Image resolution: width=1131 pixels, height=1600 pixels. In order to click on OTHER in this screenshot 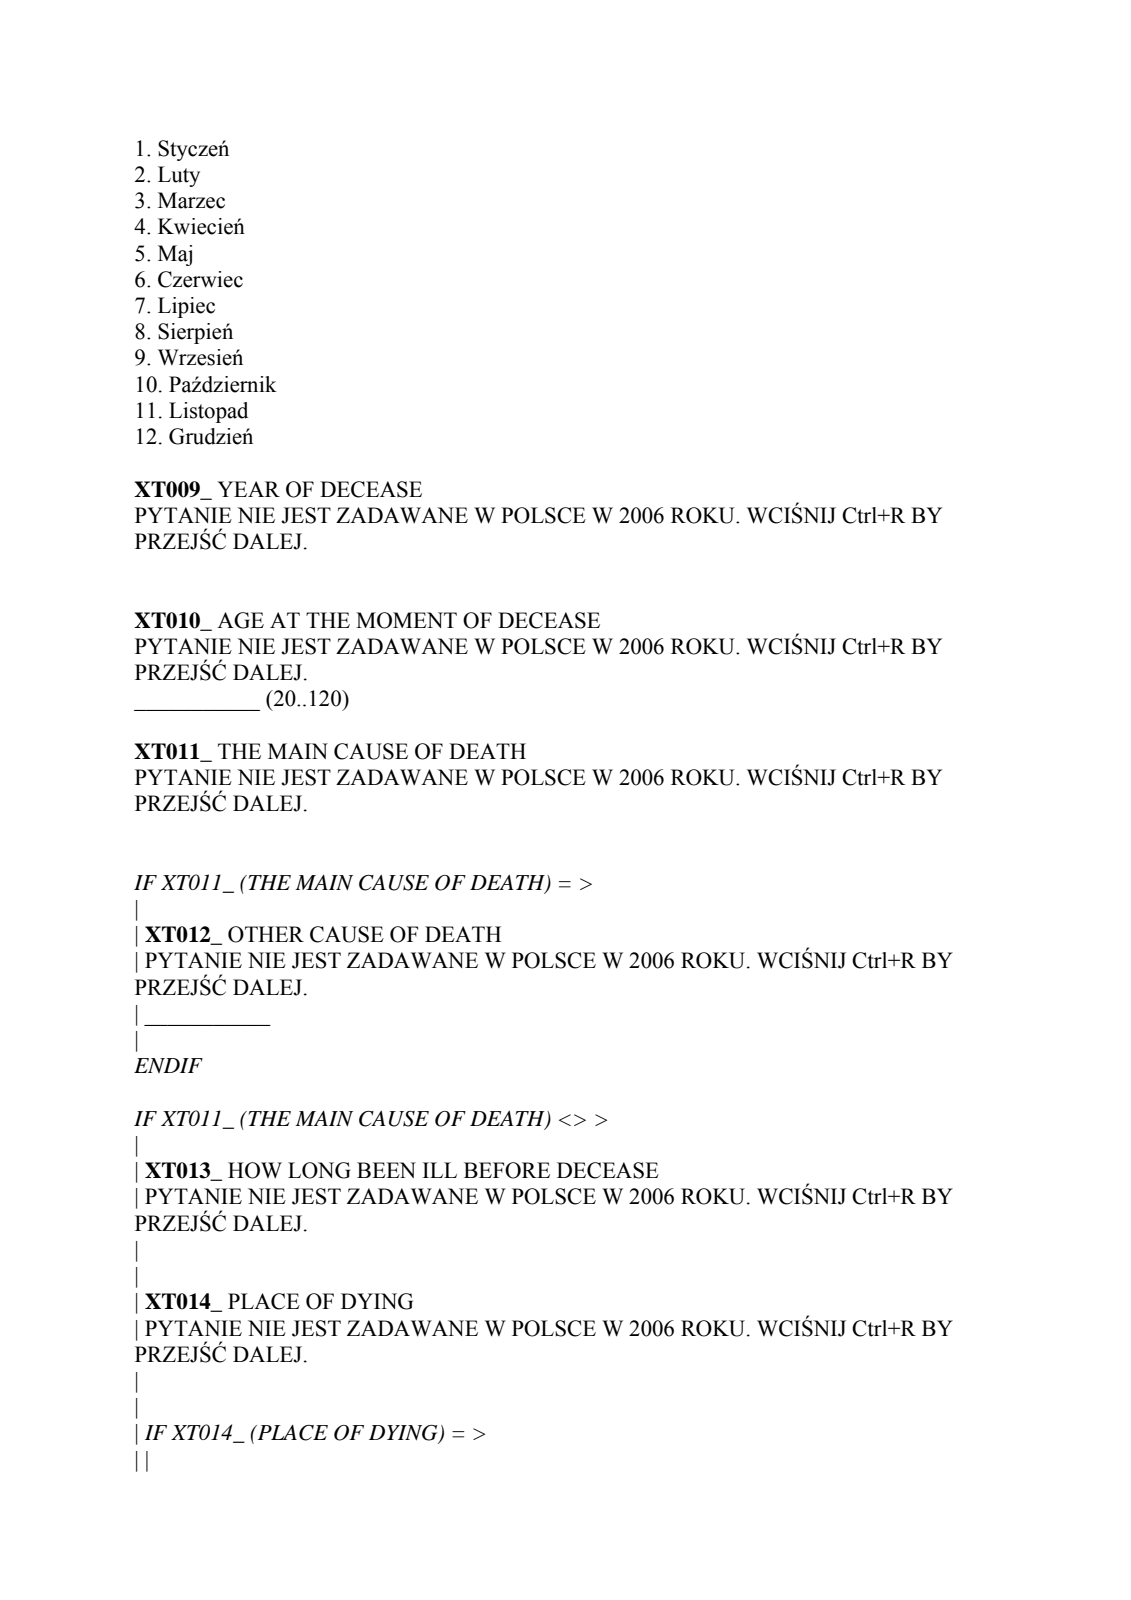, I will do `click(266, 934)`.
